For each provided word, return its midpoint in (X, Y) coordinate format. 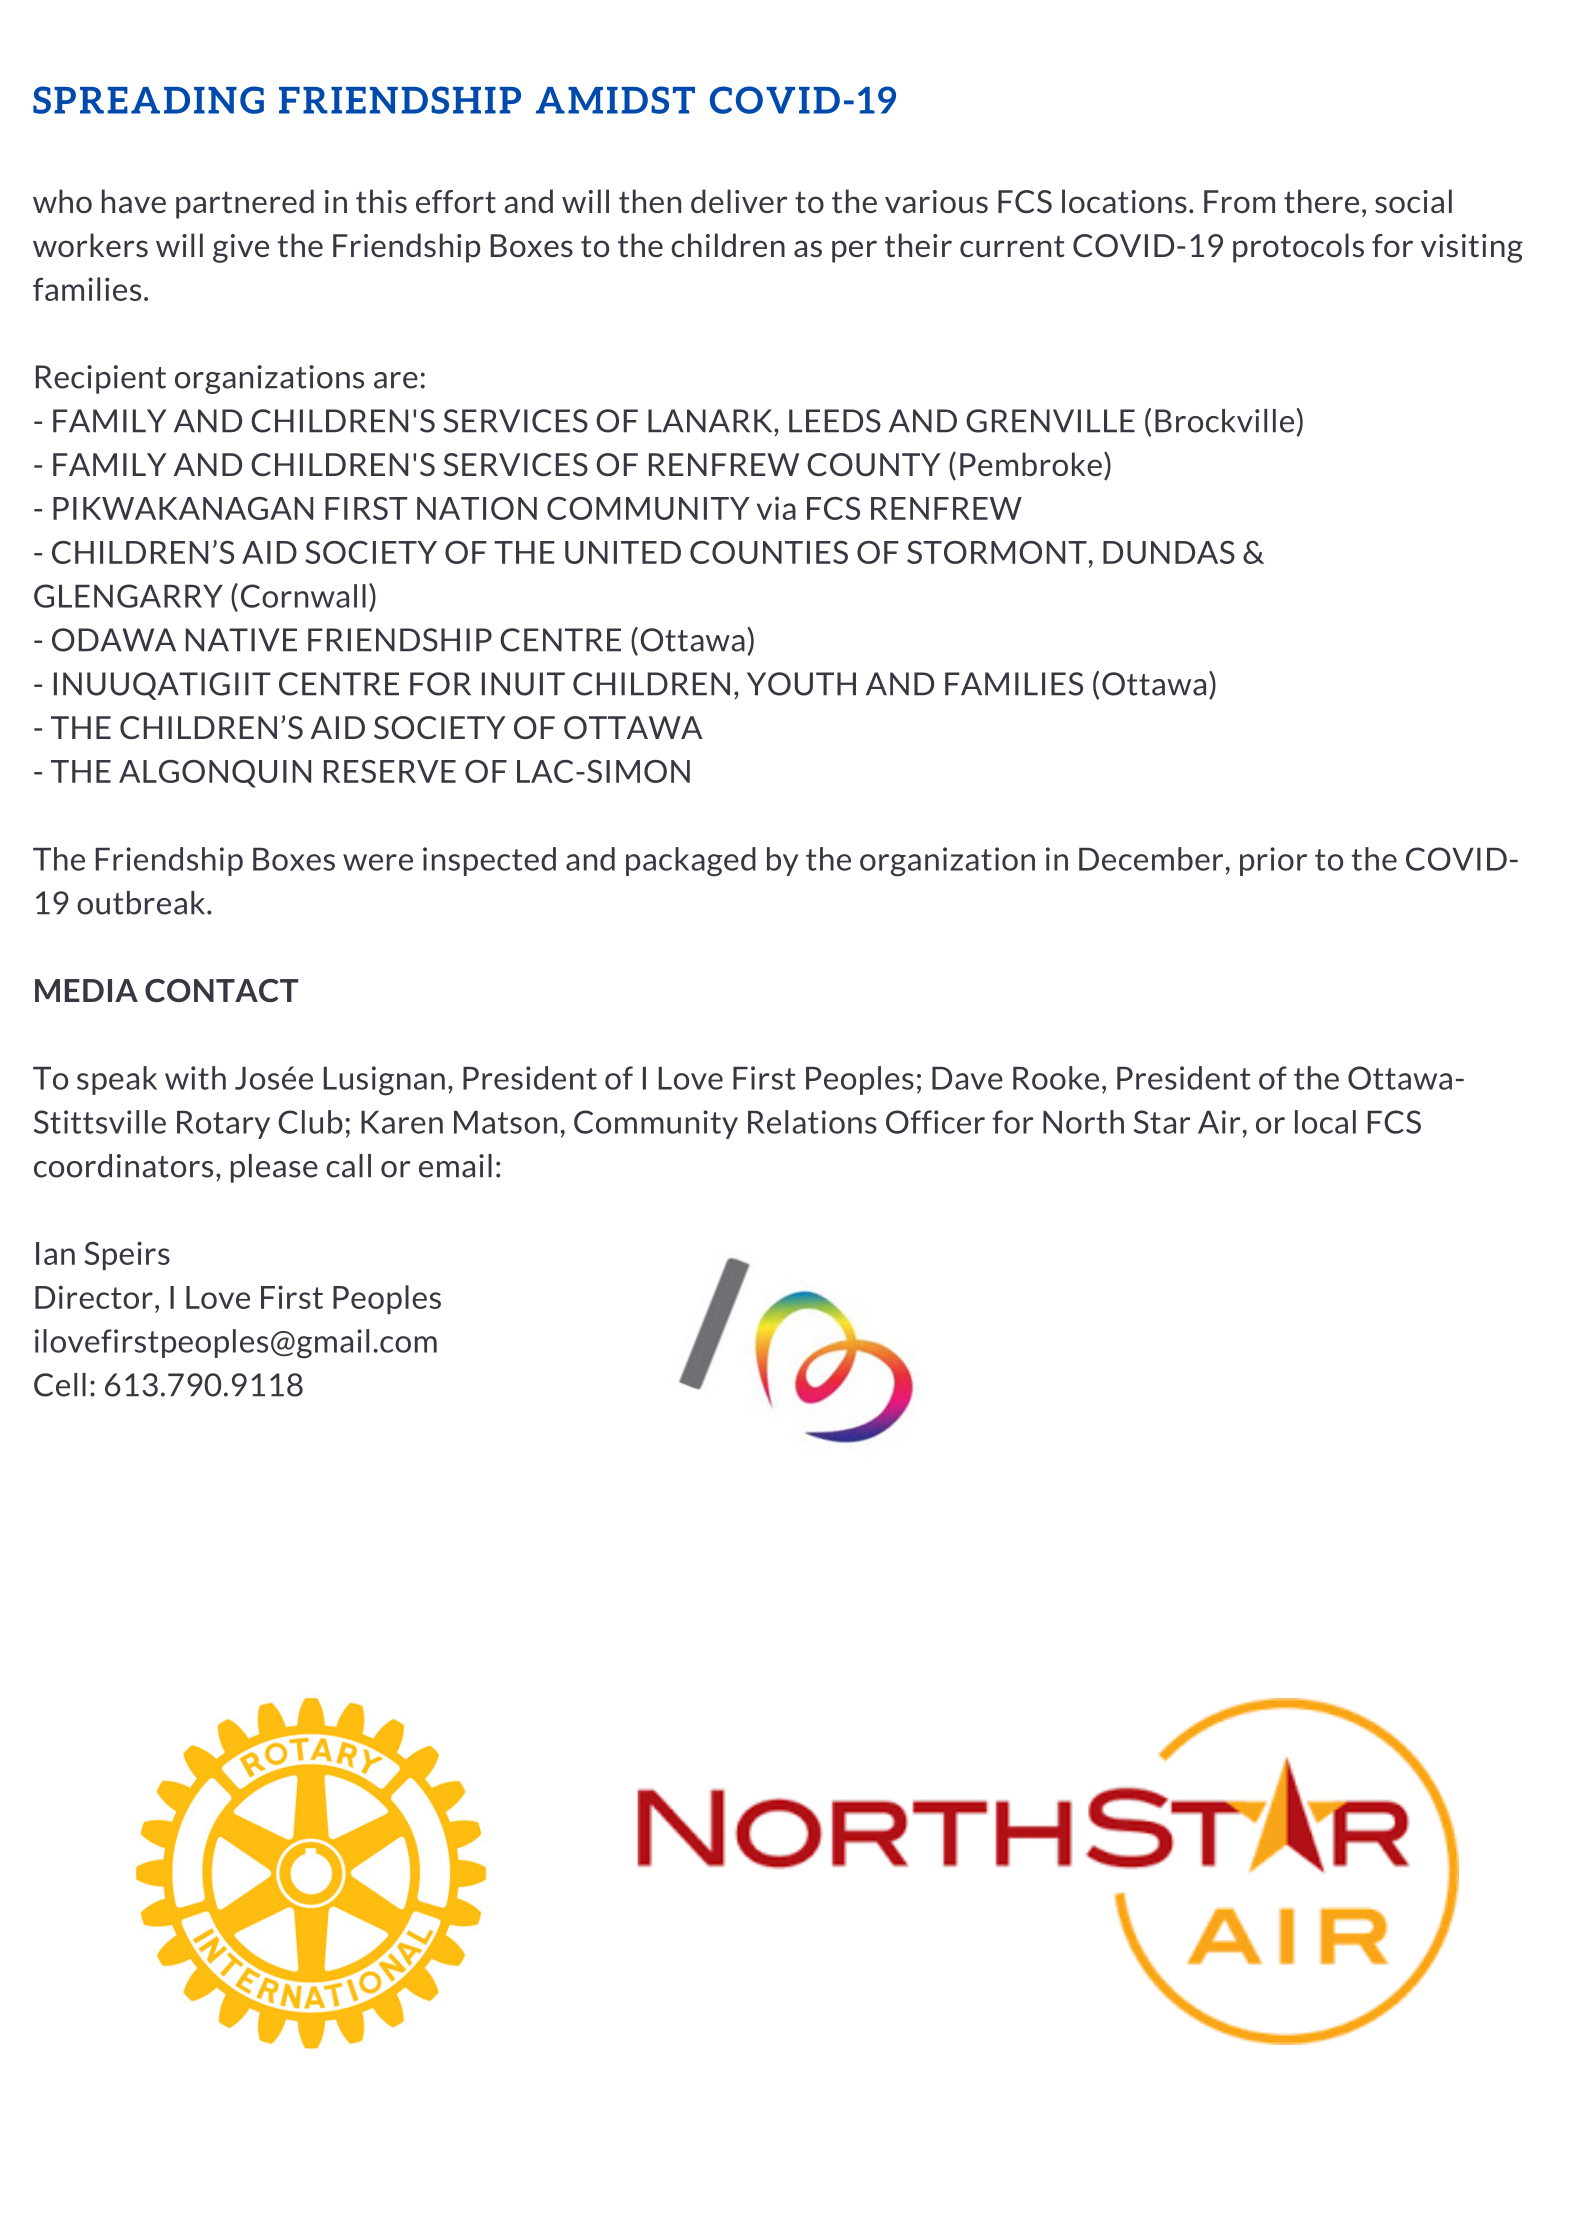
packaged (691, 862)
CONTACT (221, 990)
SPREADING (148, 100)
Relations (812, 1122)
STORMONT (997, 552)
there (1321, 201)
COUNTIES (769, 552)
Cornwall (303, 596)
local (1325, 1122)
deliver (739, 201)
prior (1273, 861)
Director (94, 1297)
